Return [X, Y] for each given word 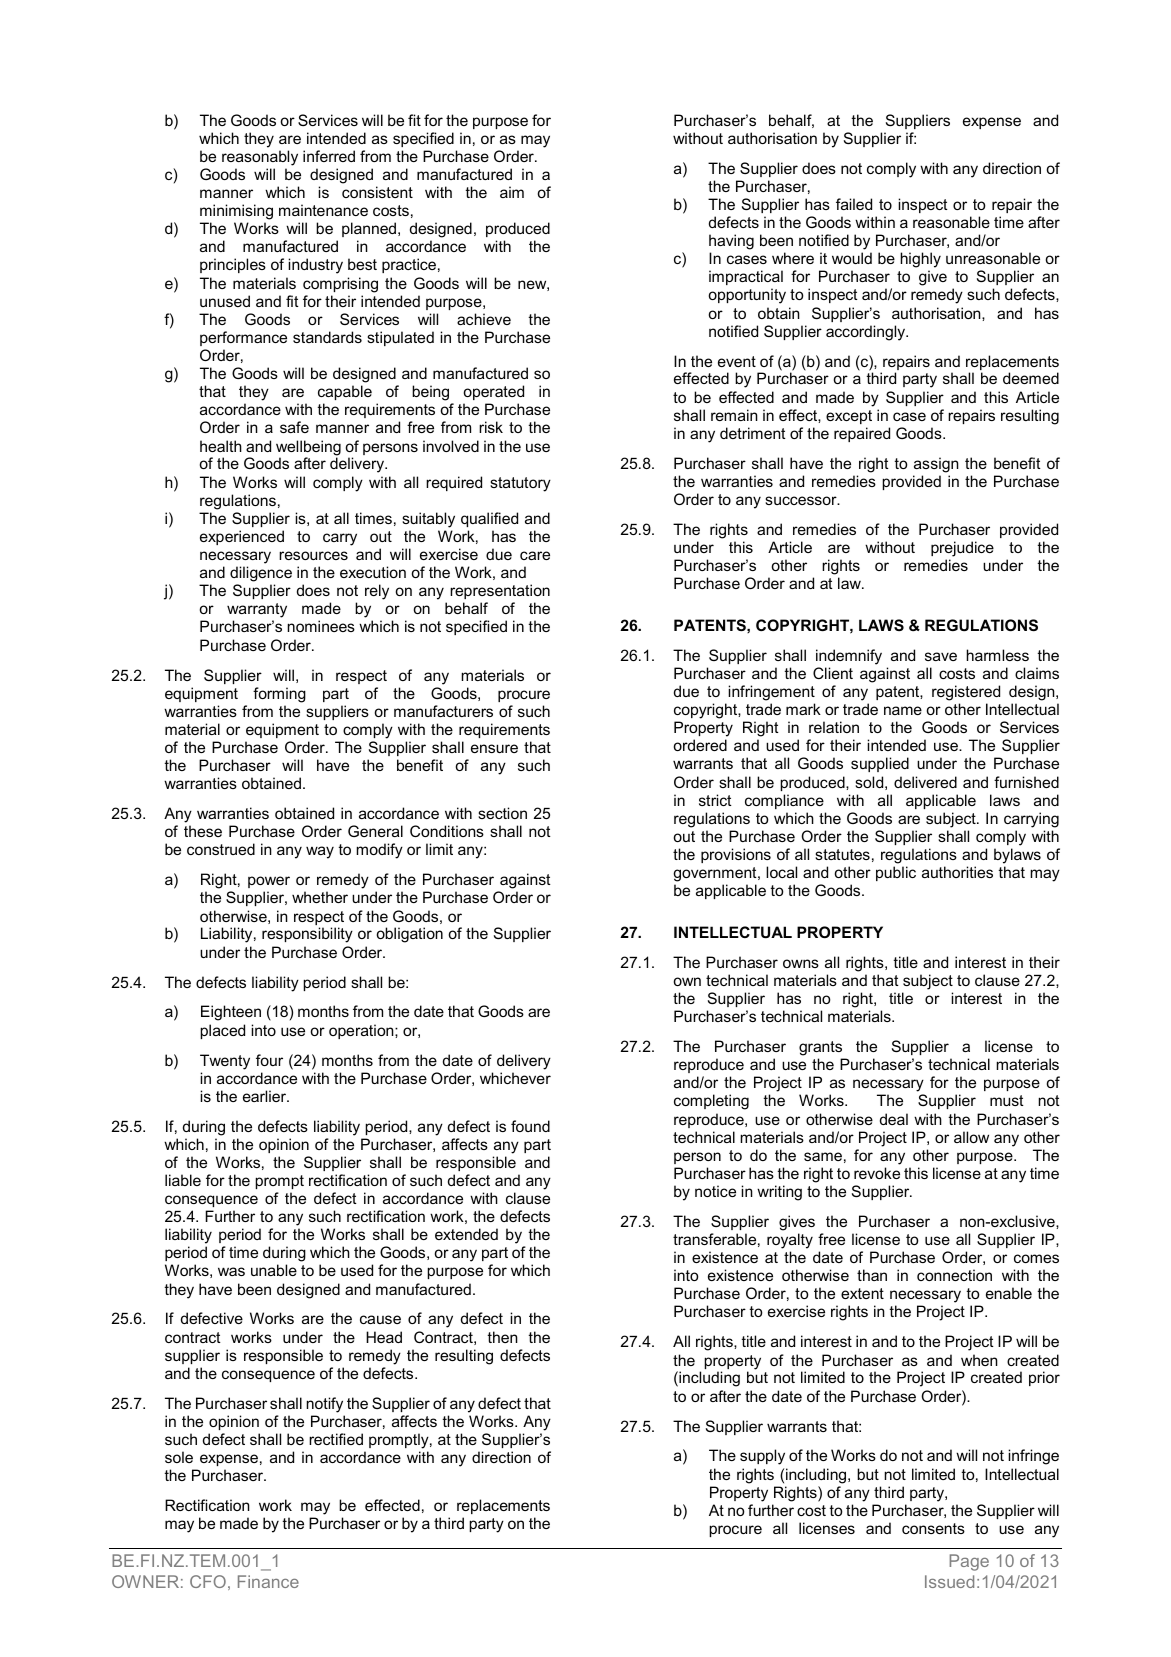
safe [294, 427]
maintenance [323, 210]
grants [820, 1048]
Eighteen [231, 1013]
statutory [520, 484]
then [502, 1337]
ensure [494, 748]
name [903, 710]
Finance [268, 1581]
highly [920, 261]
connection [954, 1275]
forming [279, 695]
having [731, 242]
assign [936, 465]
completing [711, 1102]
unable [274, 1270]
